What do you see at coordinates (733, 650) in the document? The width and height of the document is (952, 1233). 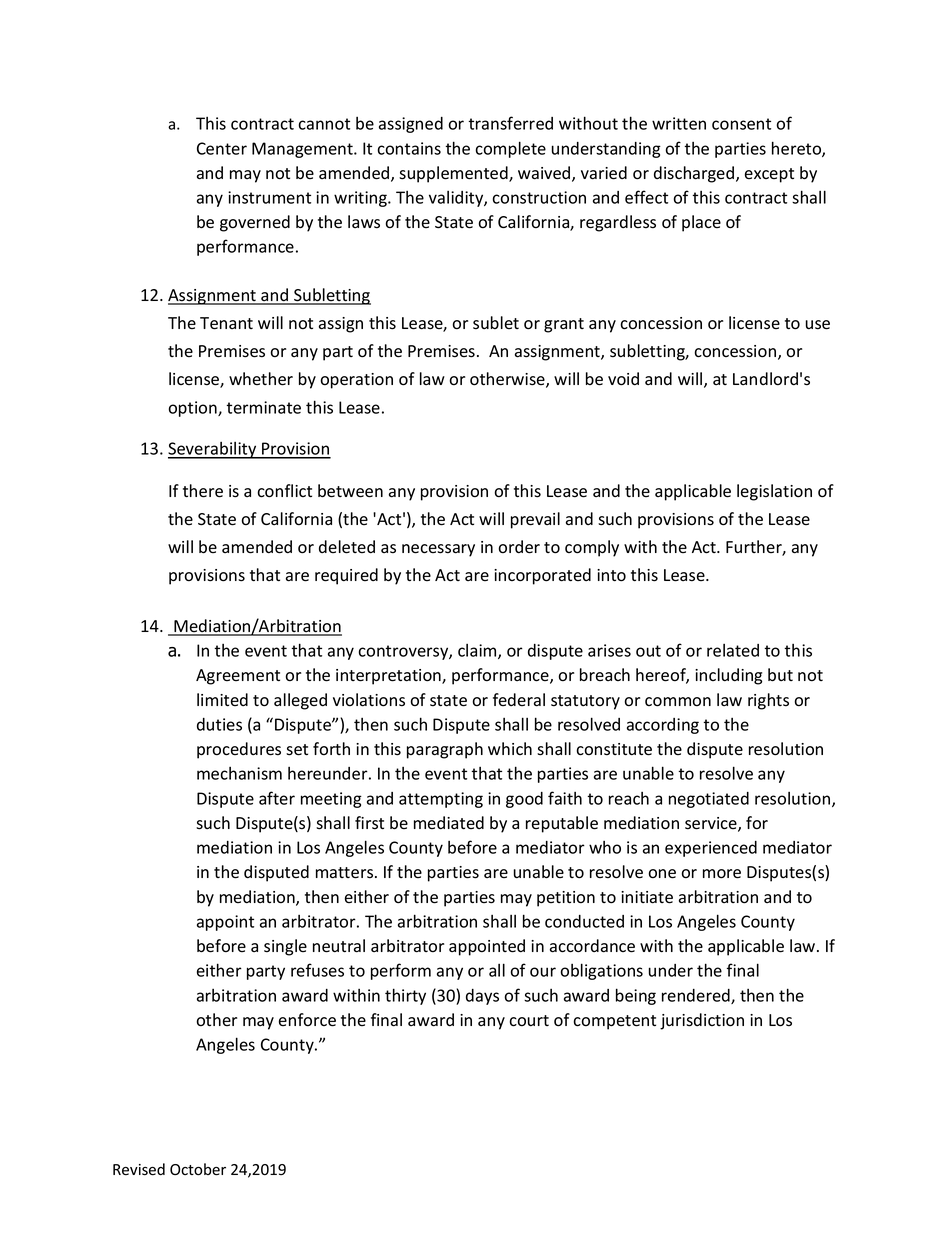 I see `related` at bounding box center [733, 650].
